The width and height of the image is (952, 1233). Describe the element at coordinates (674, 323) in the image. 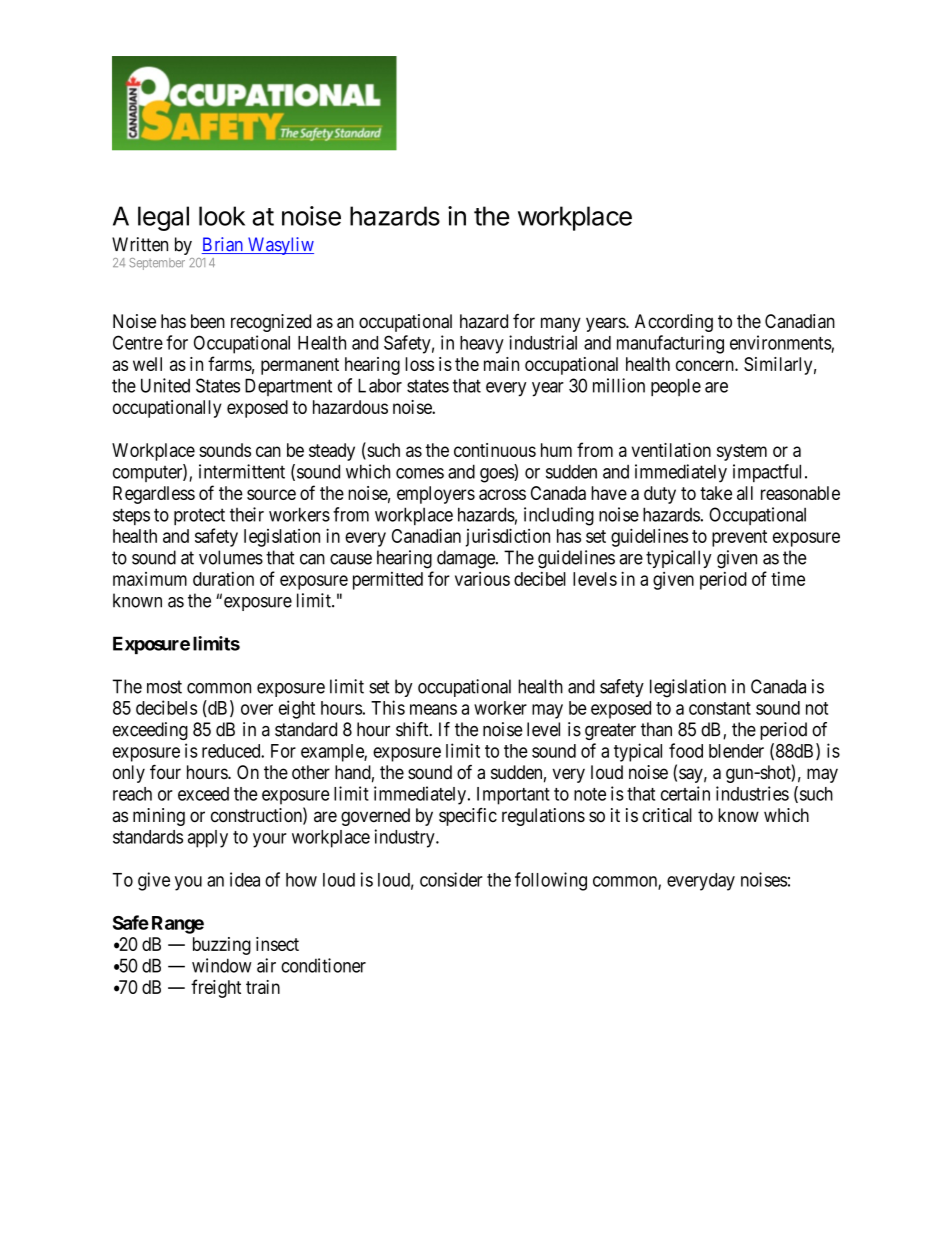

I see `According` at that location.
